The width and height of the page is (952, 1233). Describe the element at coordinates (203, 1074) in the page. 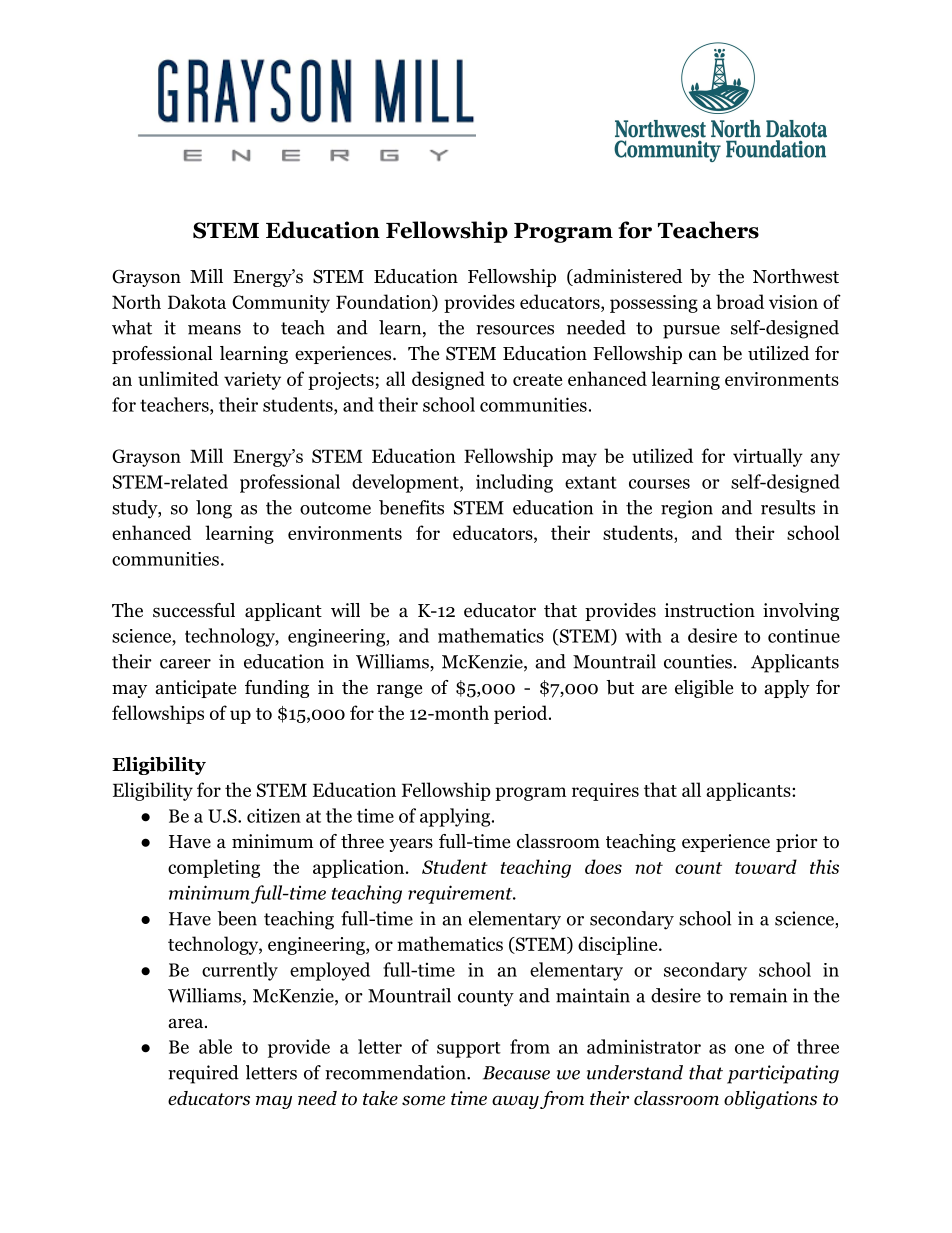

I see `required` at that location.
